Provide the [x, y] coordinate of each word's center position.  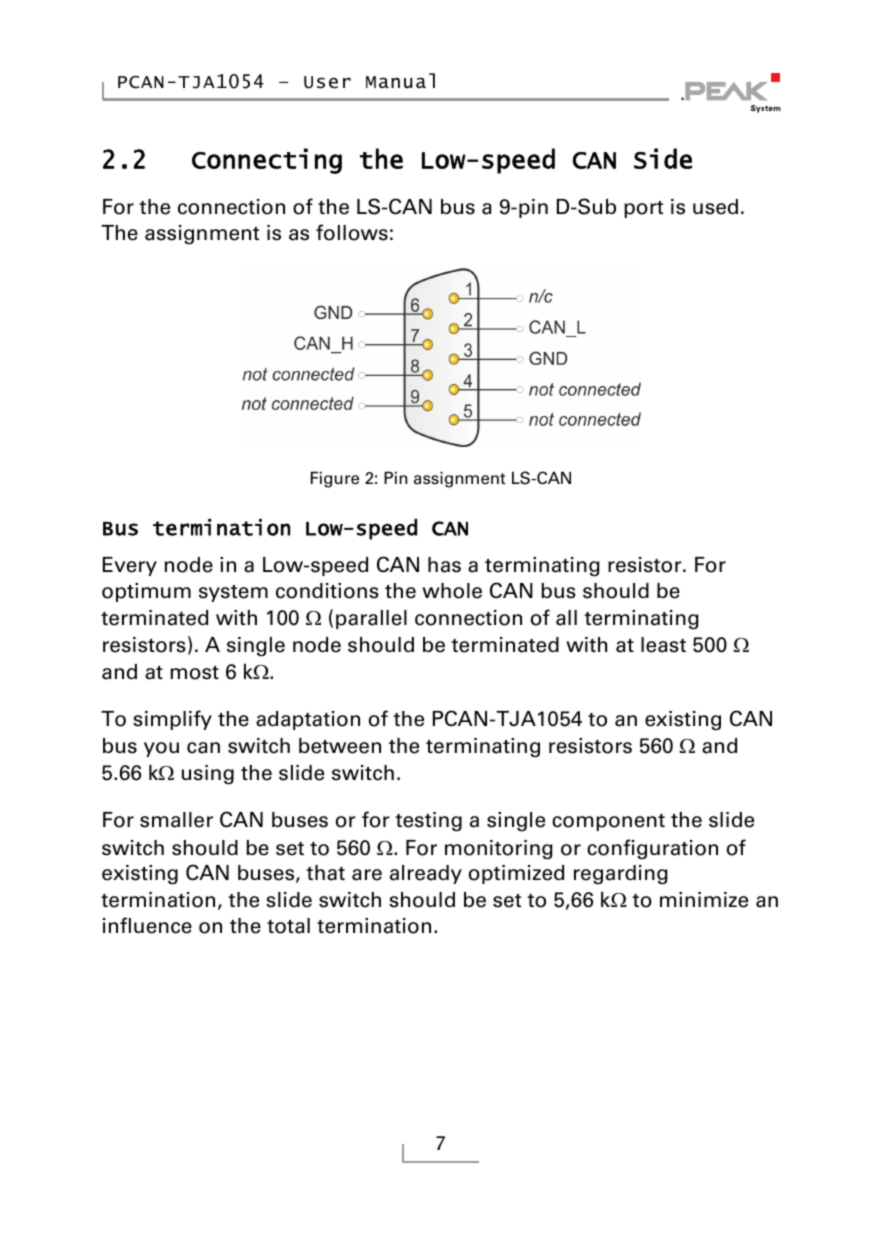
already [426, 874]
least [663, 645]
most [195, 672]
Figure [335, 479]
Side [663, 158]
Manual [400, 80]
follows [352, 232]
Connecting [267, 161]
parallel [371, 619]
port [643, 209]
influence [147, 925]
